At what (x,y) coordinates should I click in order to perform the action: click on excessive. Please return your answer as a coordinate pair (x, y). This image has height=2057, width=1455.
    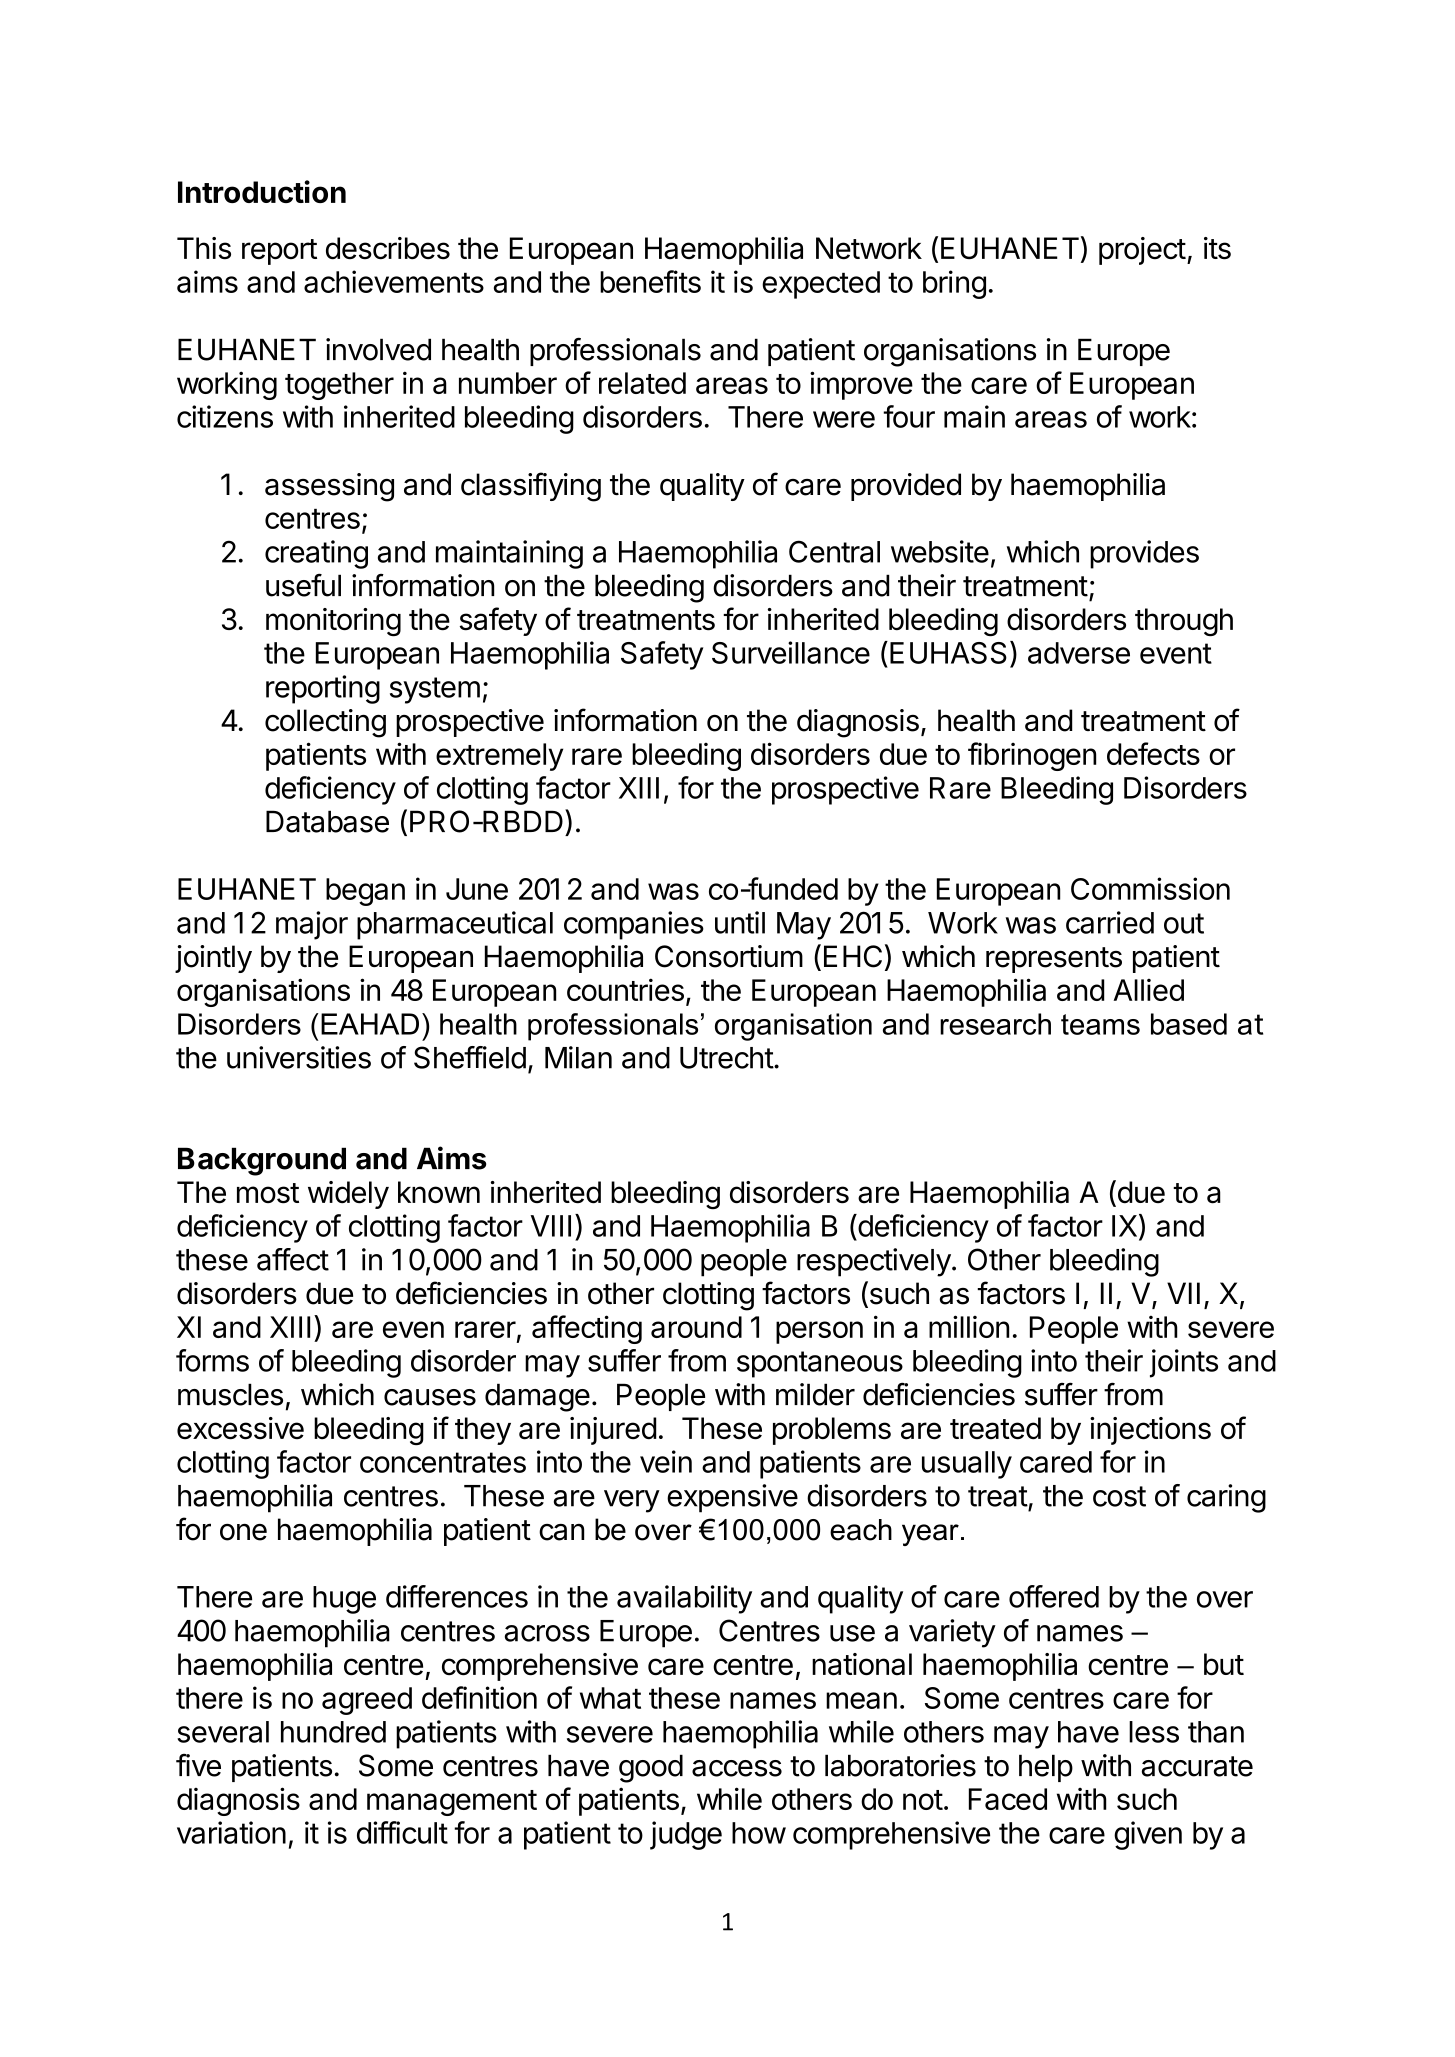
    Looking at the image, I should click on (240, 1428).
